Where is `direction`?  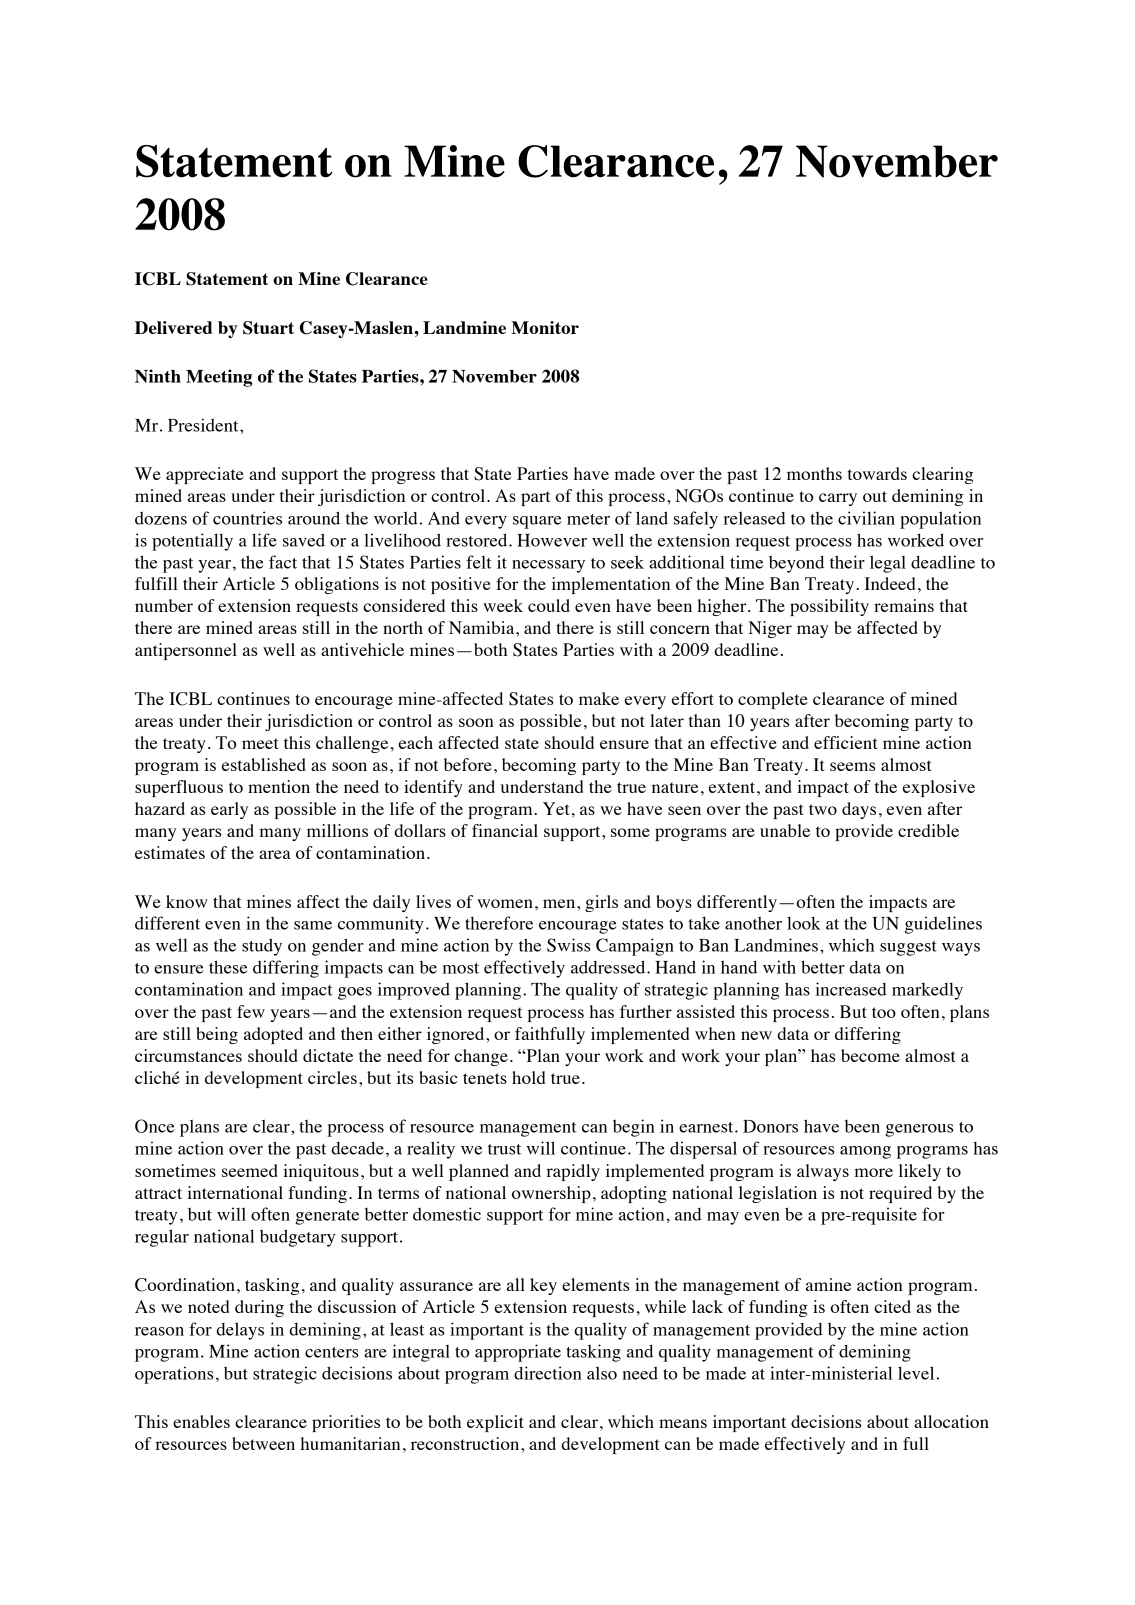
direction is located at coordinates (548, 1373).
